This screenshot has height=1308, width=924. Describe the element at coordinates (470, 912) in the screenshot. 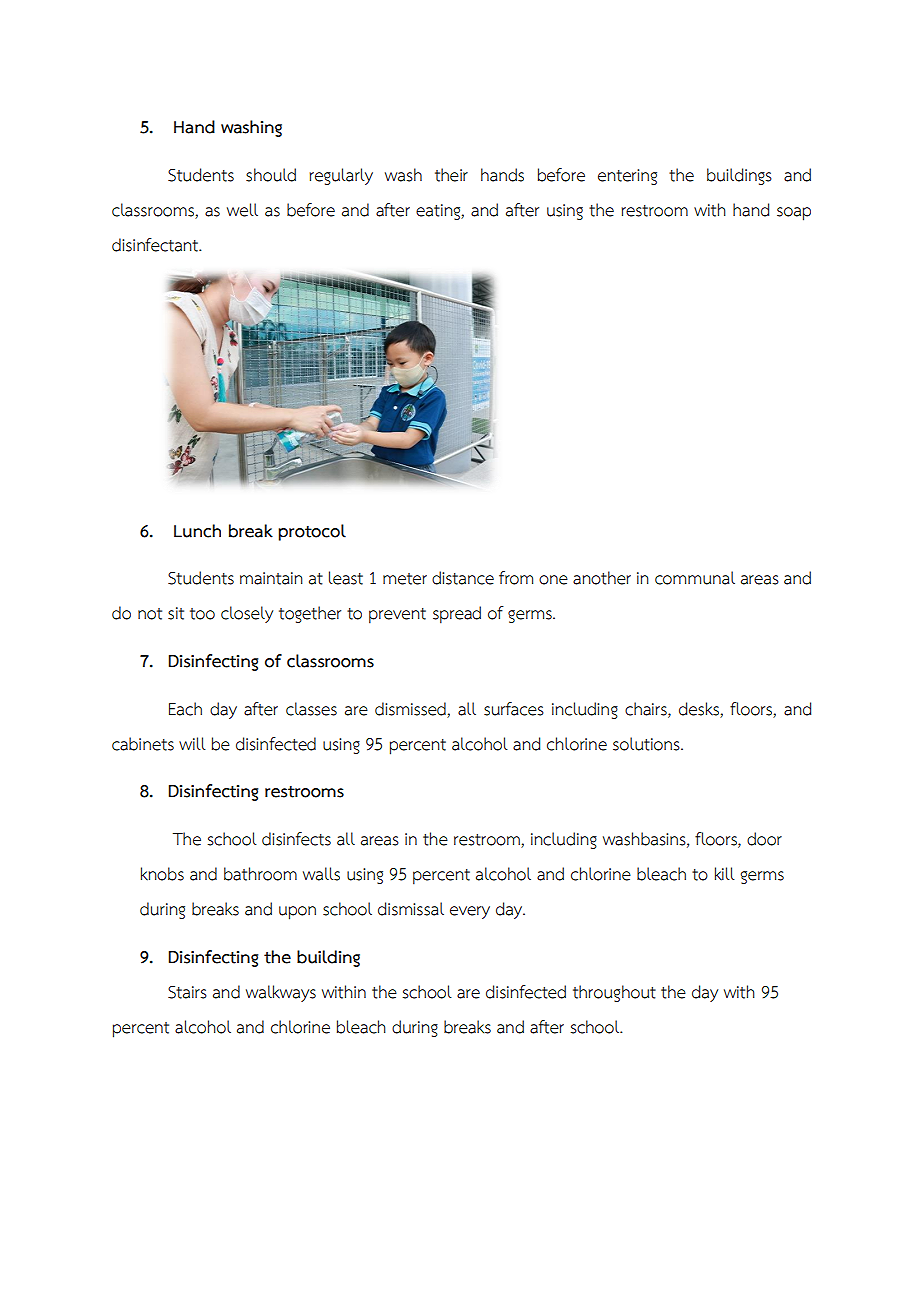

I see `every` at that location.
